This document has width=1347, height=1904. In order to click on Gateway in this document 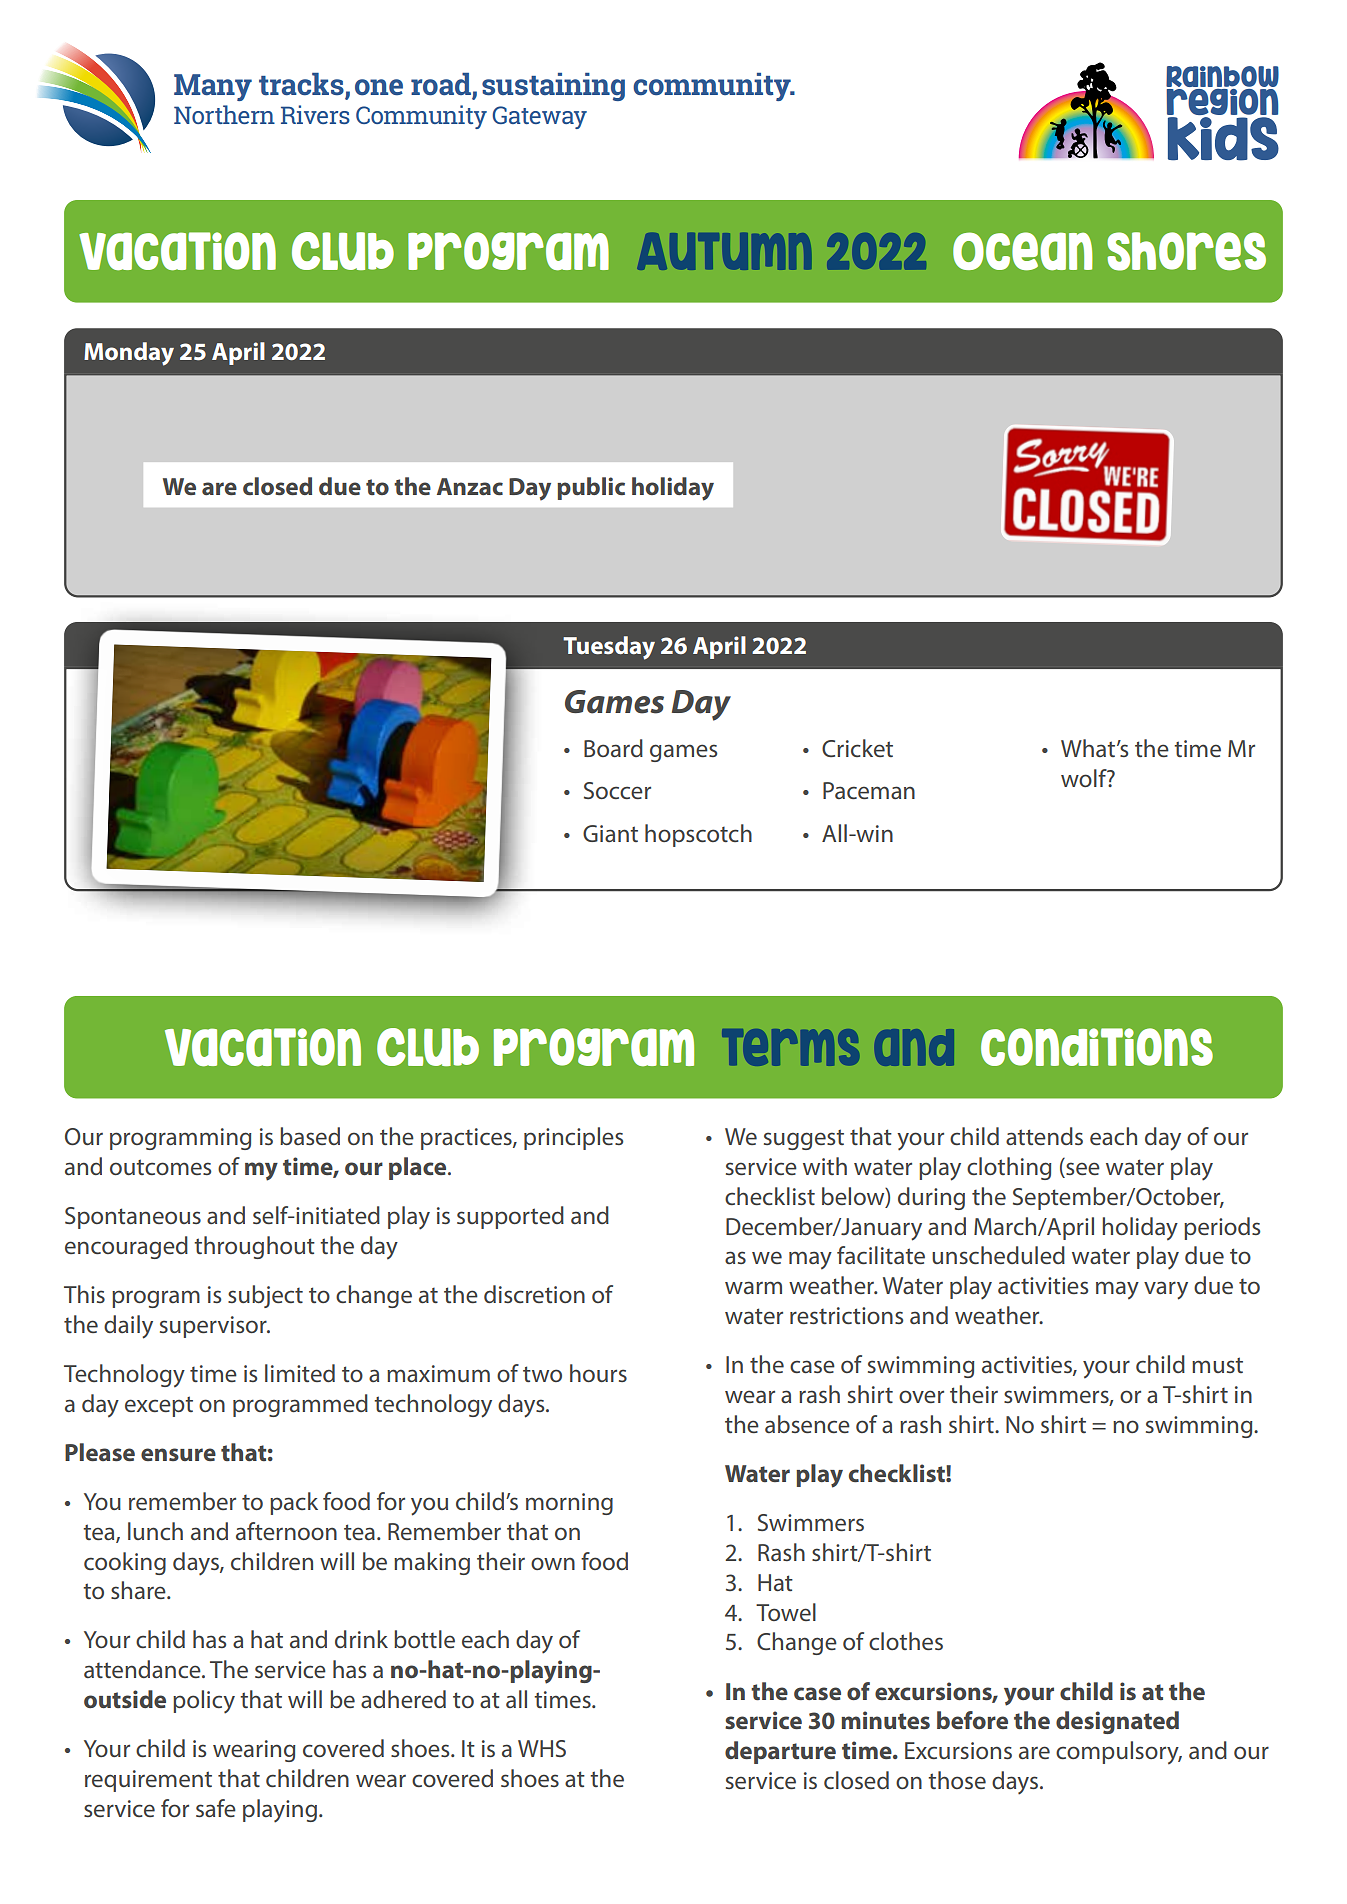, I will do `click(539, 117)`.
